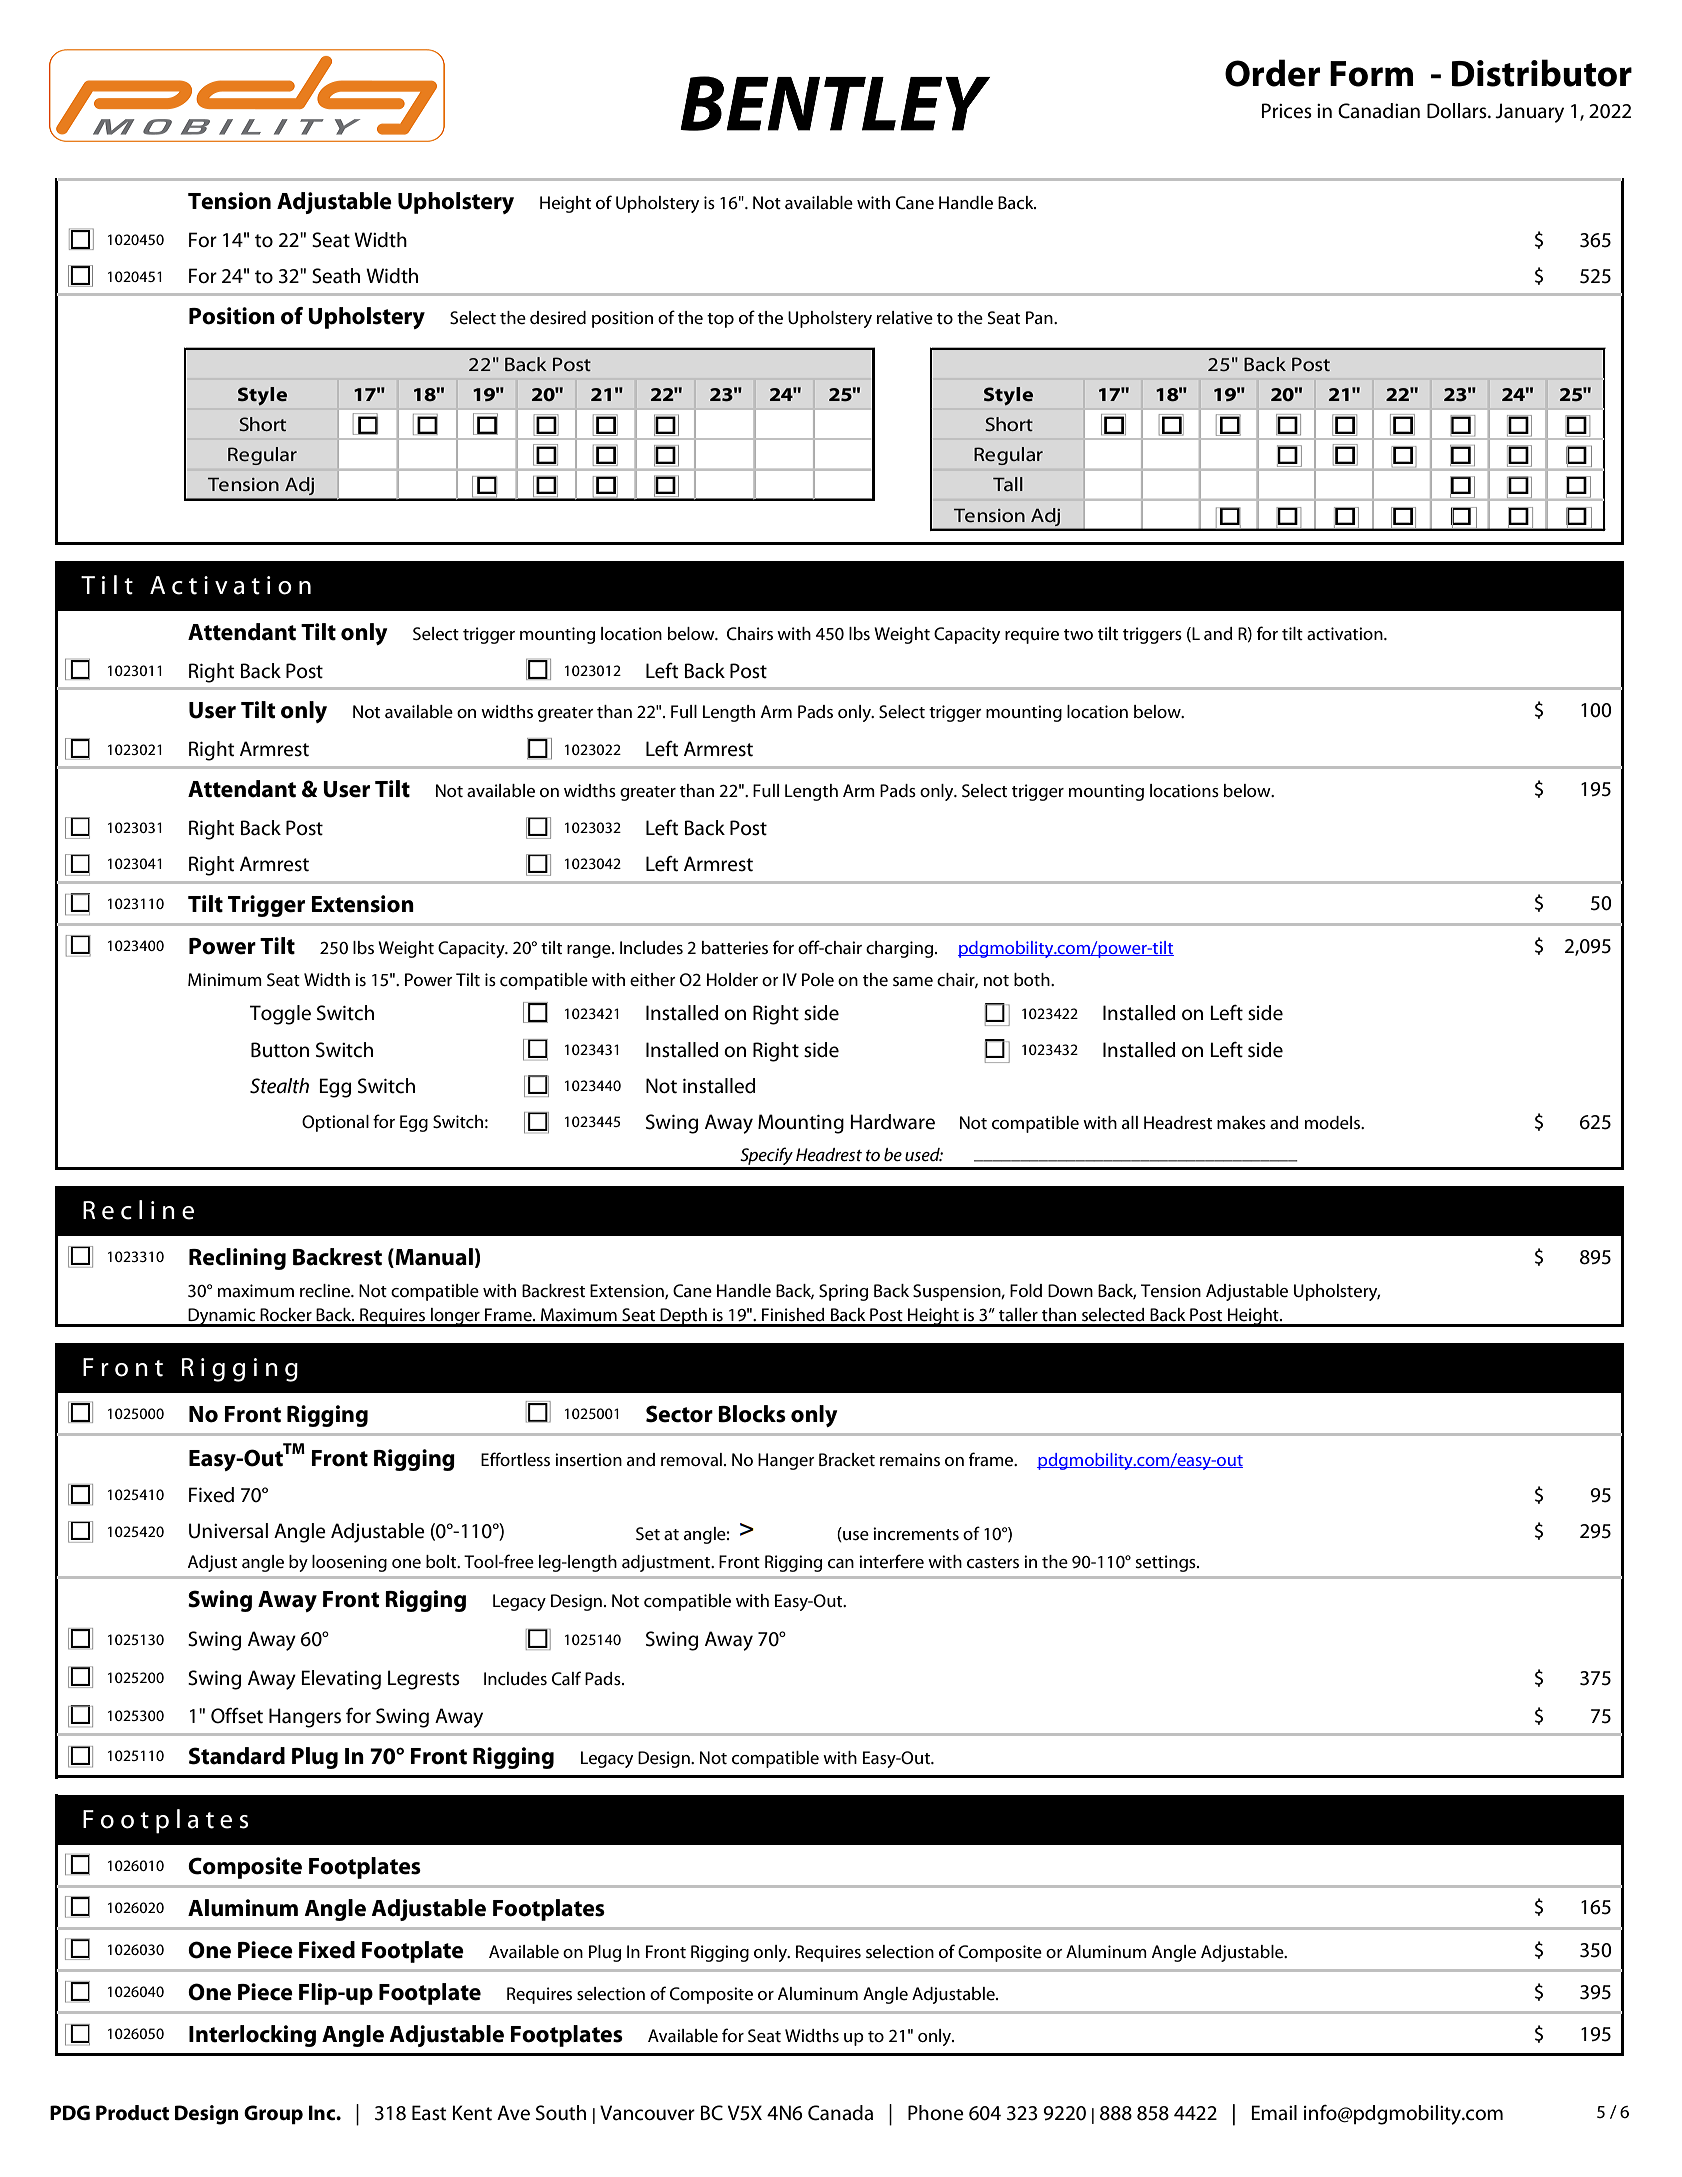 This document has height=2177, width=1682. I want to click on charging, so click(901, 949).
